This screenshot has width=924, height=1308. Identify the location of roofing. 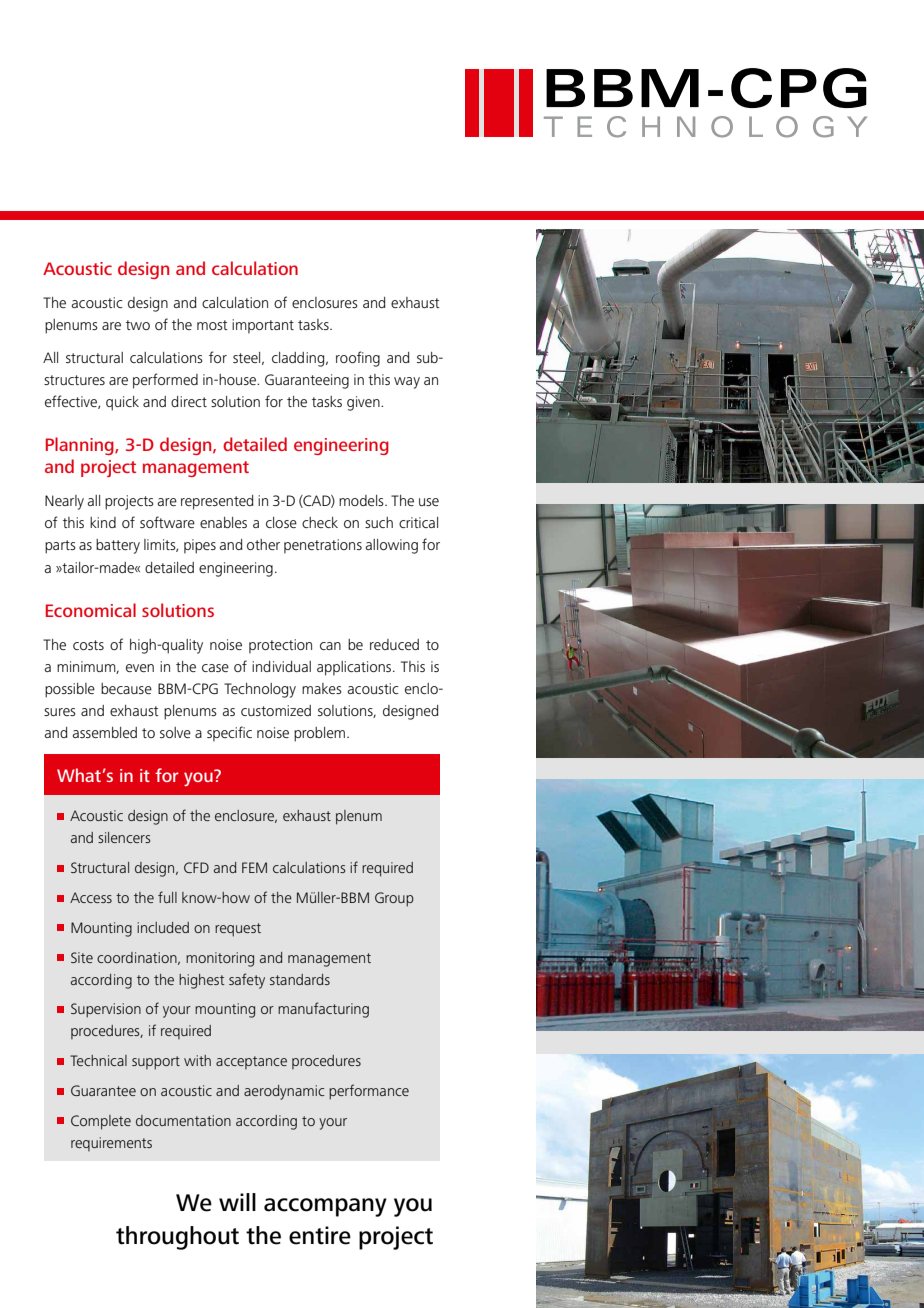
(358, 359).
